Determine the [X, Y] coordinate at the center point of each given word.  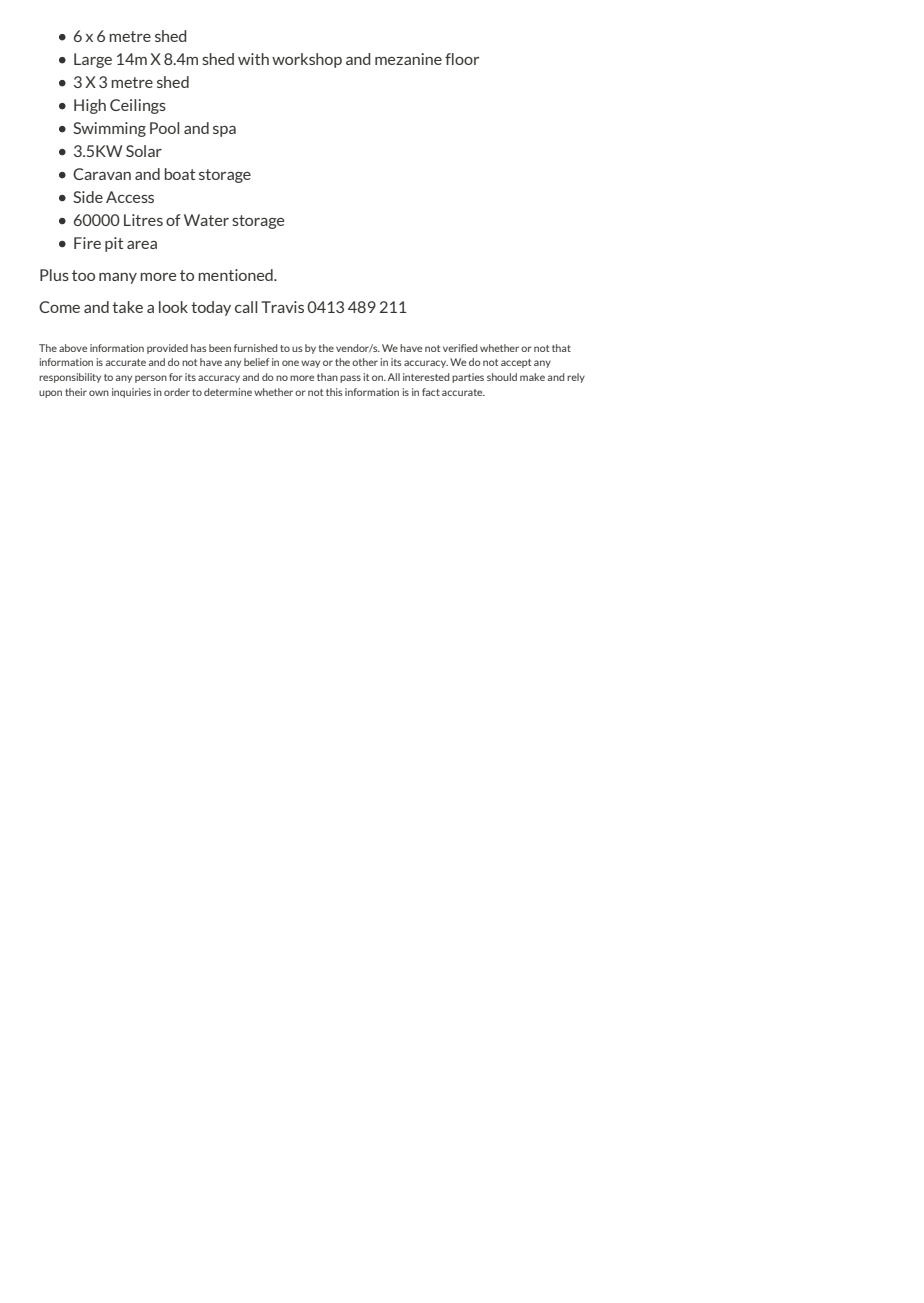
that [561, 348]
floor [462, 59]
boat [180, 174]
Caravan [102, 174]
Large [93, 60]
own [99, 393]
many [118, 278]
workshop [307, 60]
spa [224, 131]
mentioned [236, 275]
